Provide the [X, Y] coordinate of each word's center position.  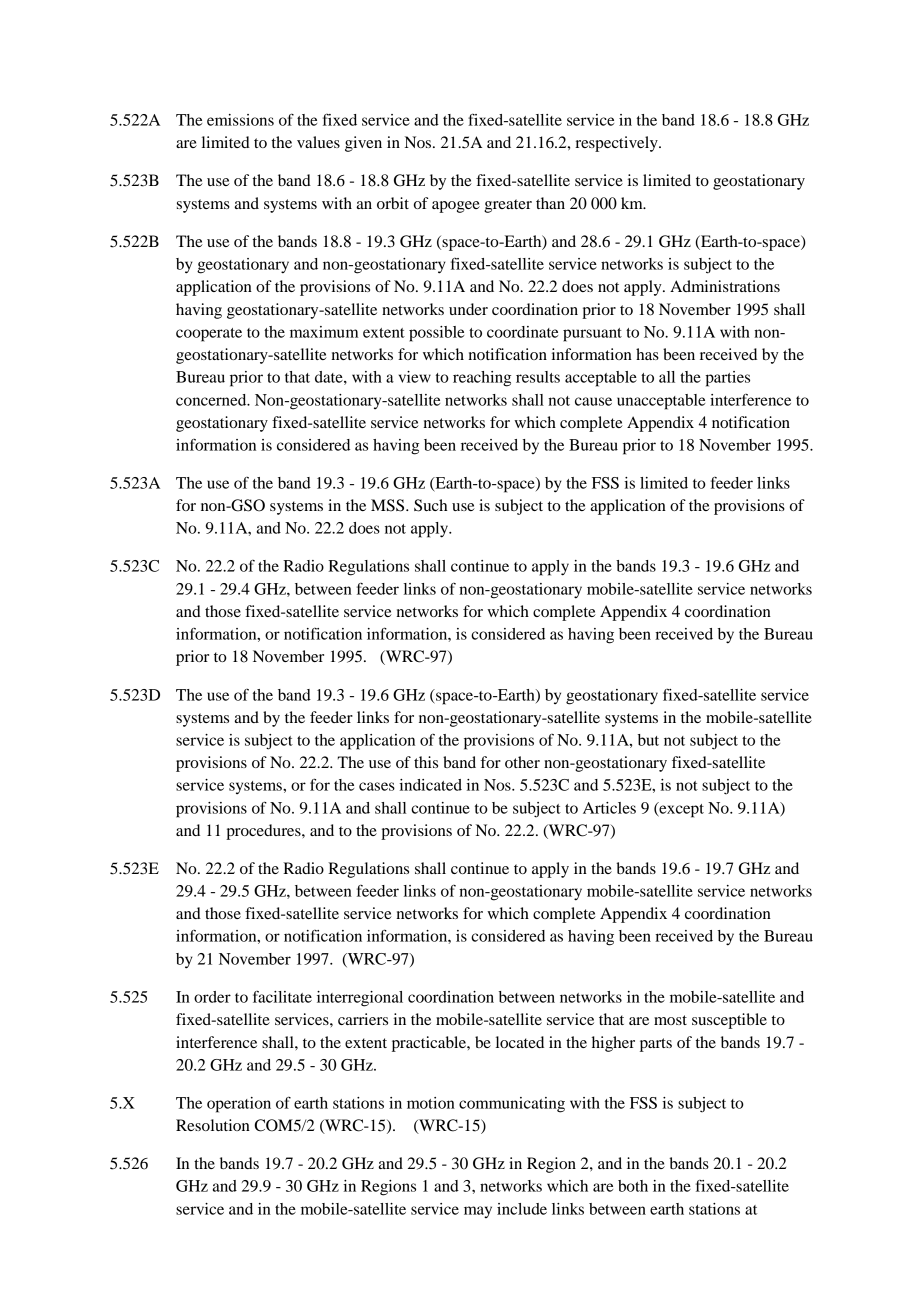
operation [239, 1105]
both [633, 1186]
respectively [617, 144]
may [478, 1212]
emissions [240, 120]
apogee [456, 207]
